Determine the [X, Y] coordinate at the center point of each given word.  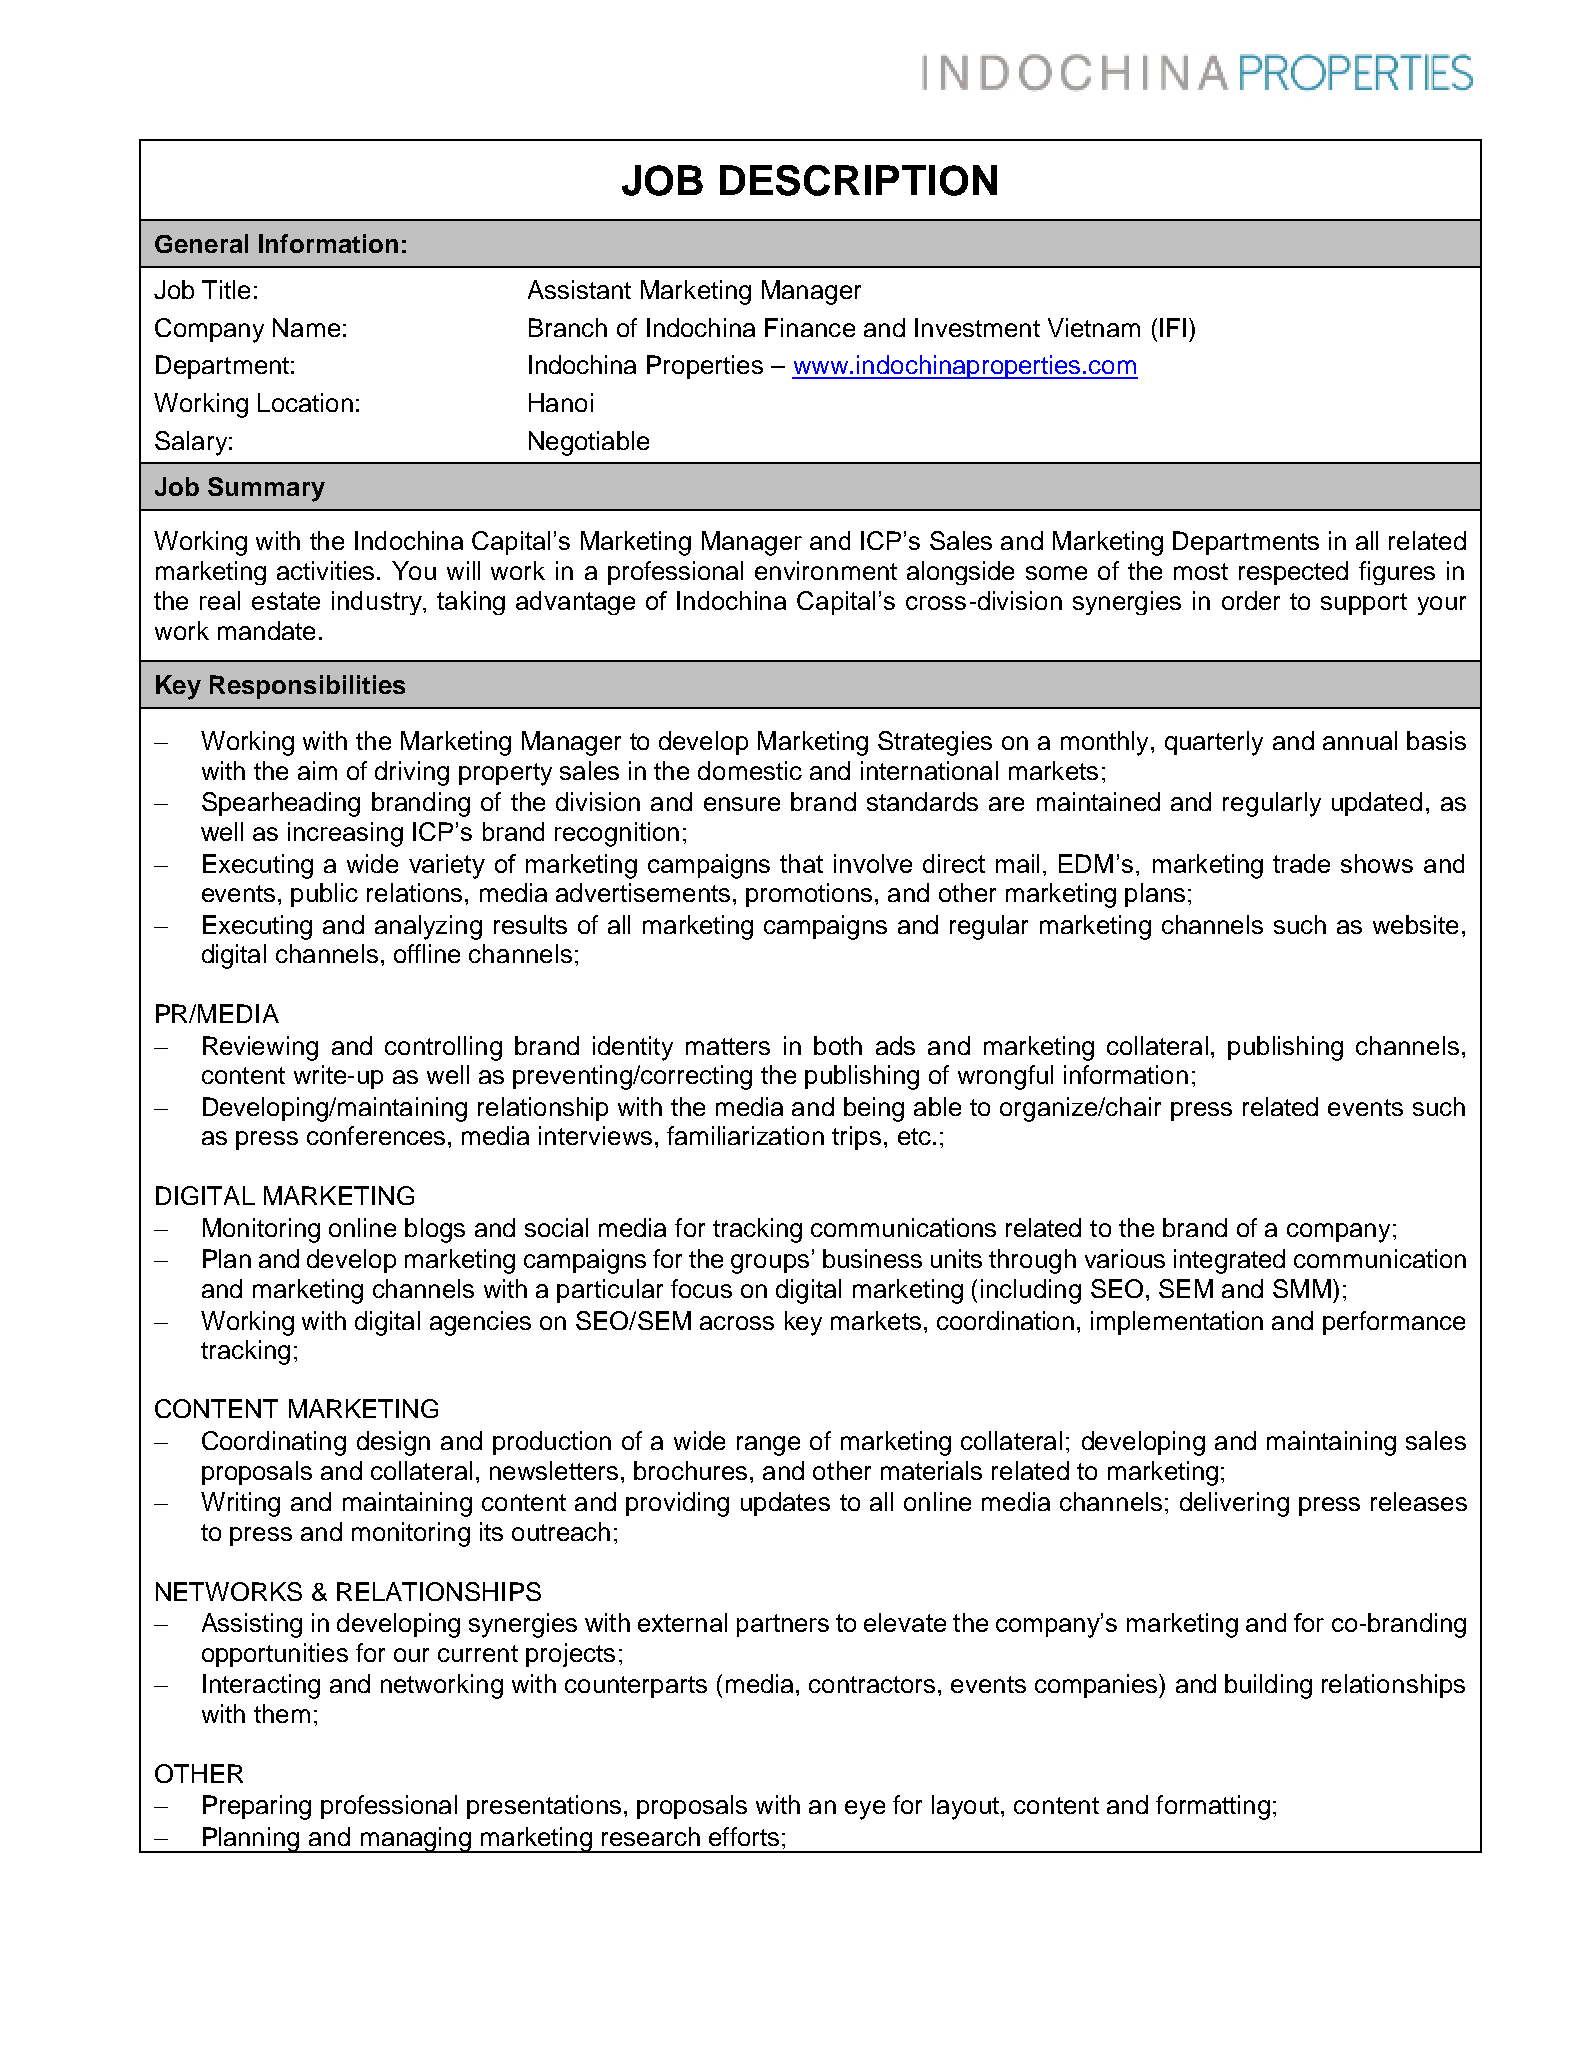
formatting [1213, 1807]
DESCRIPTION [858, 180]
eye [865, 1810]
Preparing [257, 1807]
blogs [435, 1230]
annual [1360, 740]
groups [770, 1264]
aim [317, 770]
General [201, 243]
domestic [750, 770]
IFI [1173, 327]
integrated [1229, 1261]
